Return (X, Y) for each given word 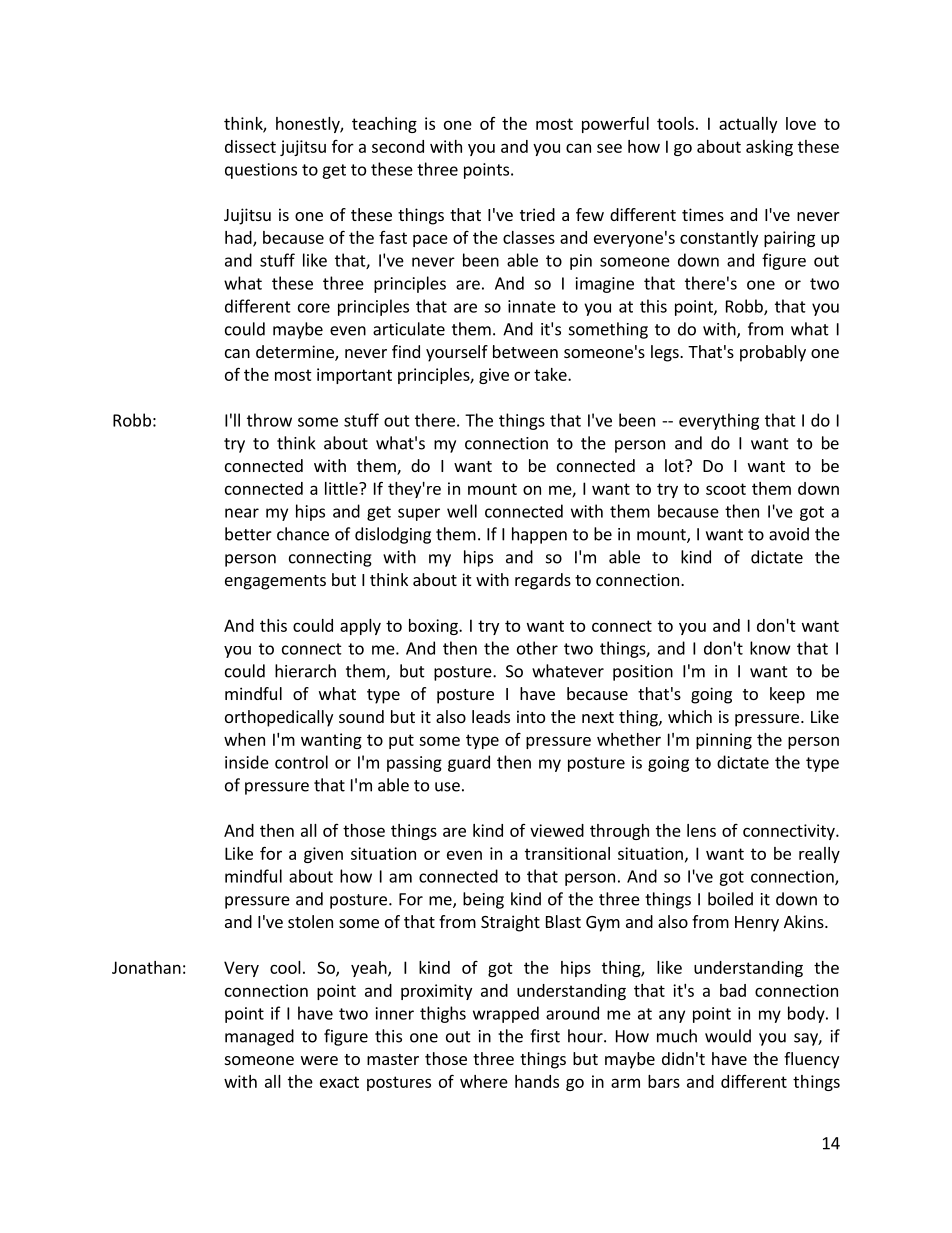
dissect (250, 146)
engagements (275, 582)
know (770, 648)
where (484, 1081)
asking (769, 148)
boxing (434, 627)
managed (259, 1037)
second (398, 146)
